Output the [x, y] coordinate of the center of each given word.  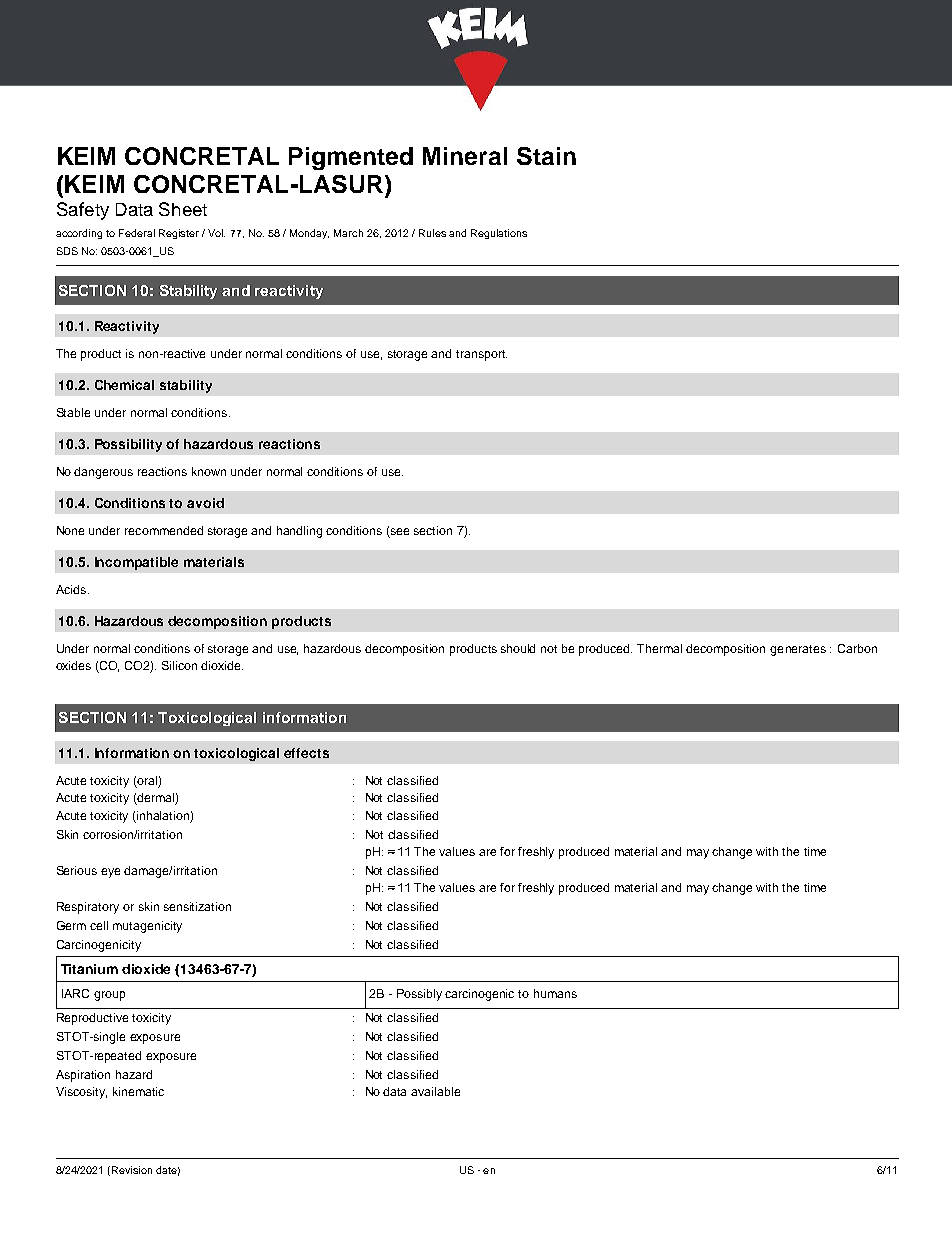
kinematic [138, 1091]
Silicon [179, 665]
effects [306, 753]
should [518, 648]
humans [555, 993]
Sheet [183, 209]
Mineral [465, 156]
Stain [546, 156]
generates [798, 650]
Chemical [124, 385]
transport [481, 355]
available [435, 1091]
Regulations [499, 234]
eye [110, 873]
